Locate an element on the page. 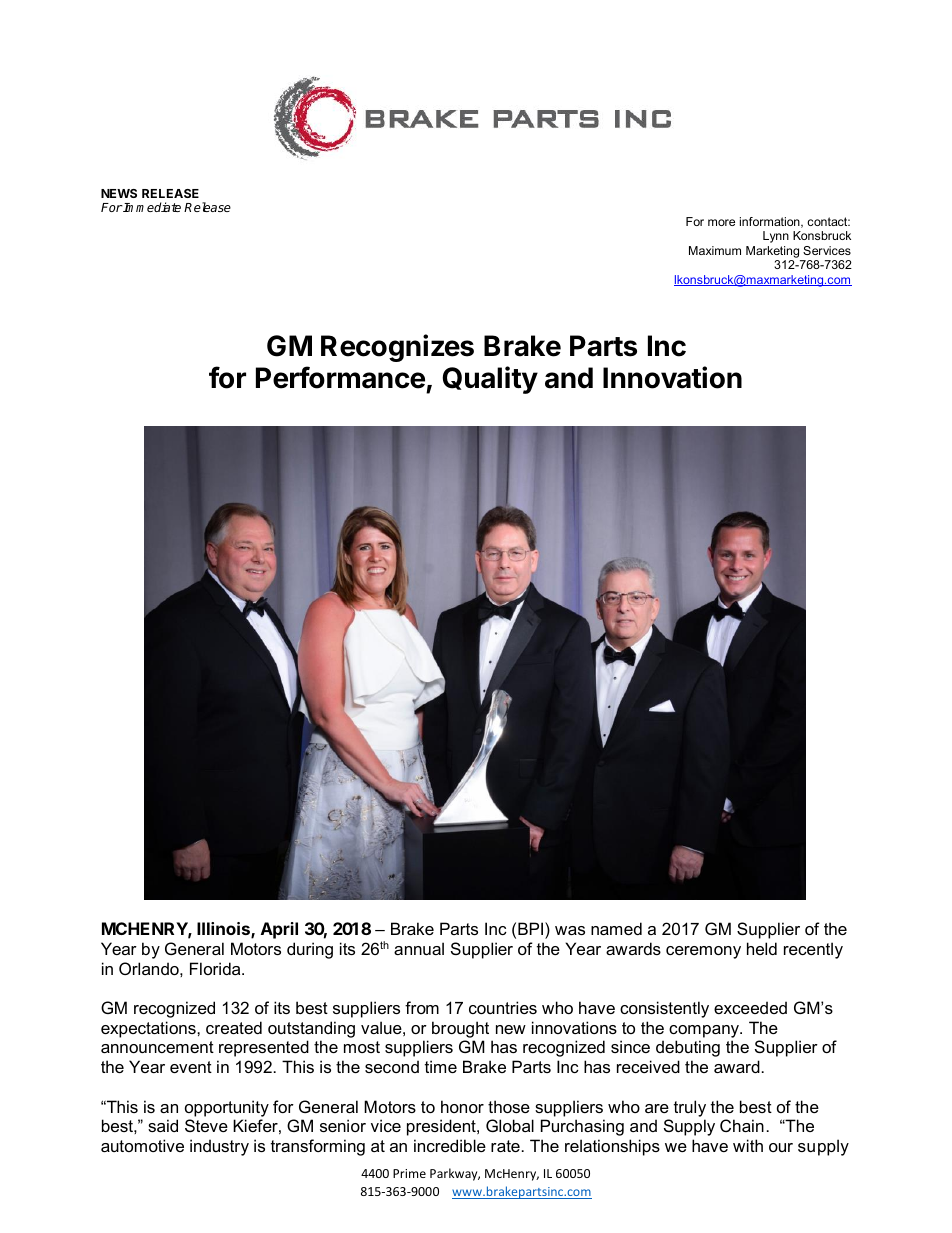  more is located at coordinates (721, 222).
